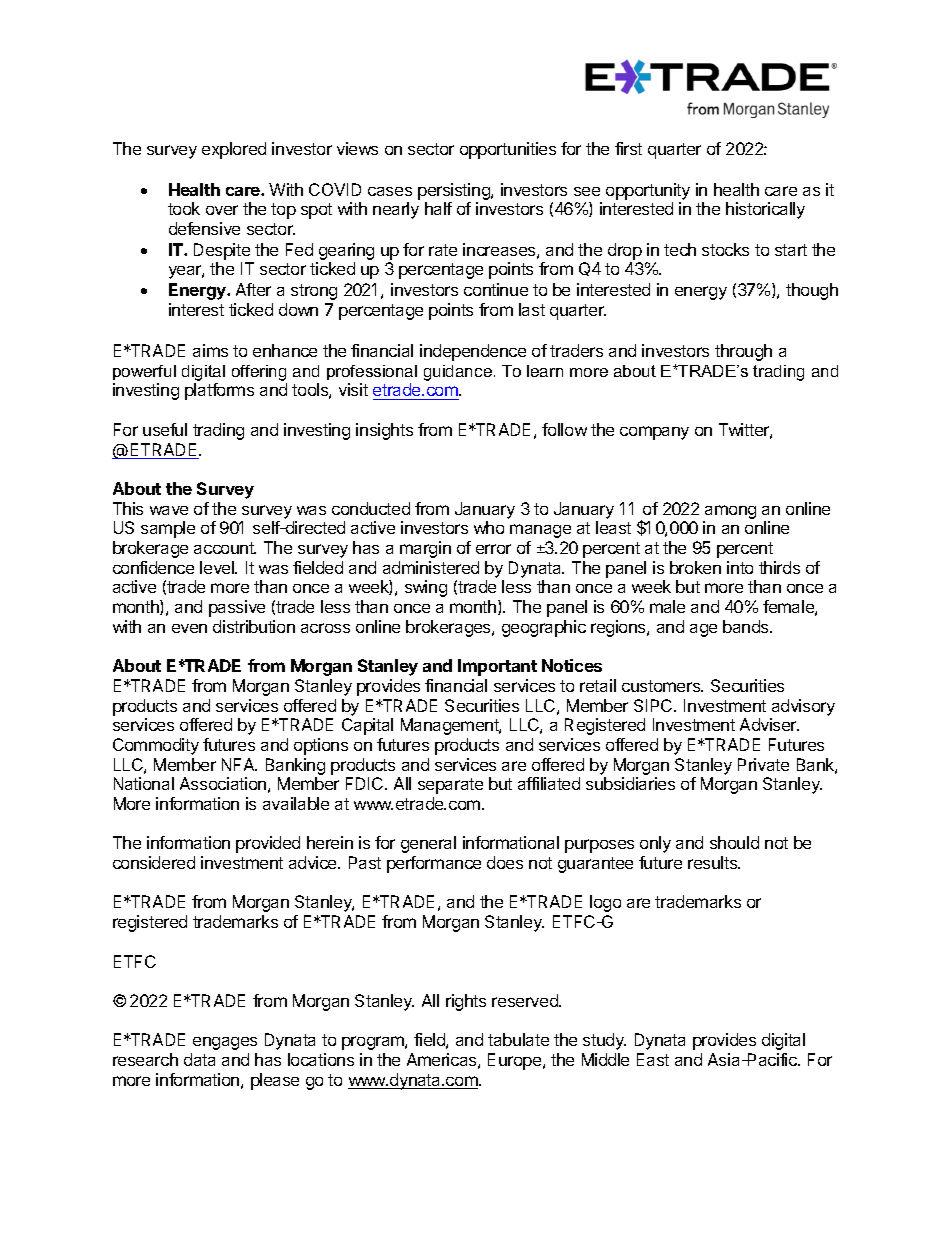  I want to click on persisting, so click(455, 191).
